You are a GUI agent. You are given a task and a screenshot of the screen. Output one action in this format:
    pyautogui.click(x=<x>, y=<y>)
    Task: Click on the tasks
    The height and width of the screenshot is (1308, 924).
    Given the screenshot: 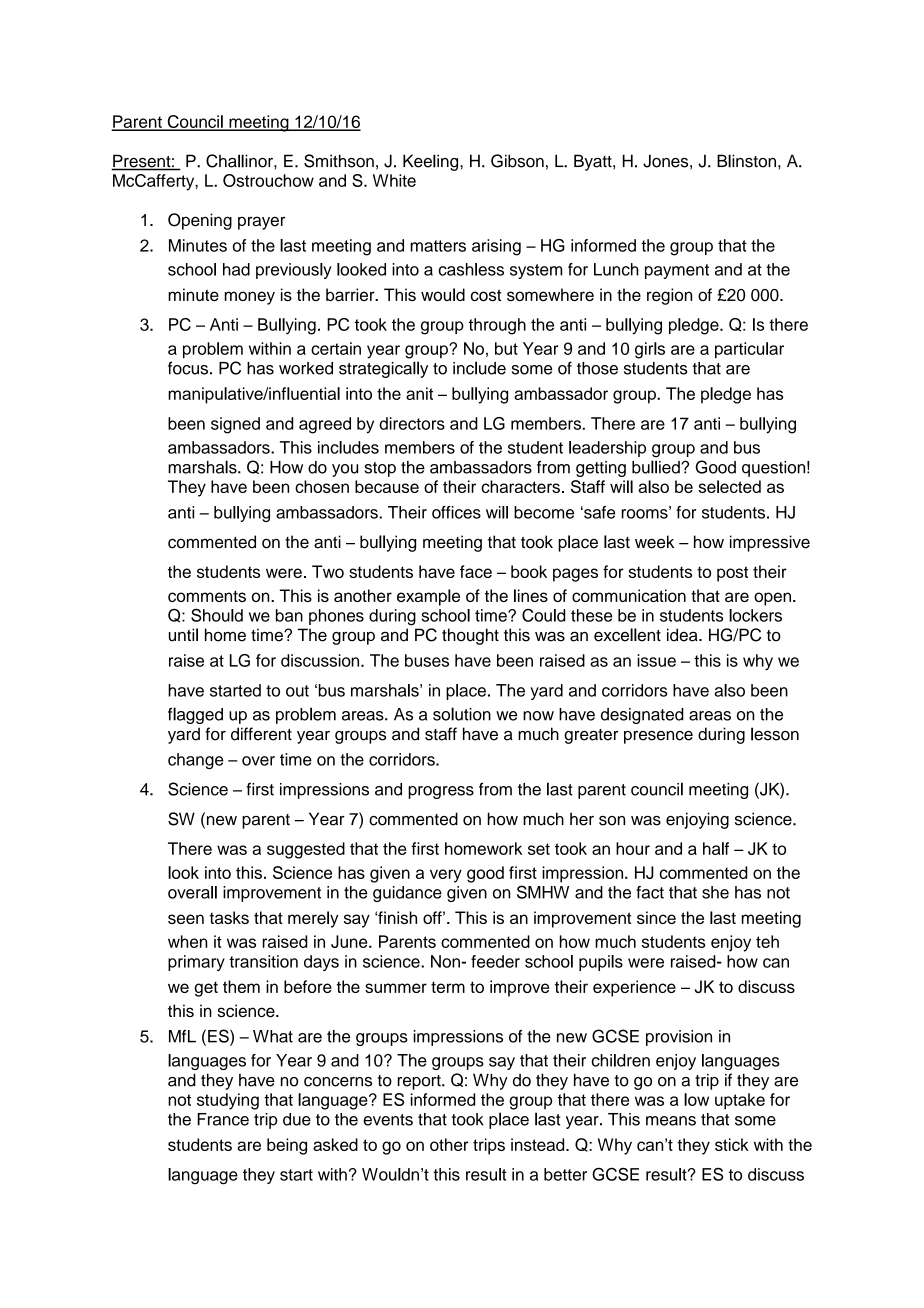 What is the action you would take?
    pyautogui.click(x=229, y=917)
